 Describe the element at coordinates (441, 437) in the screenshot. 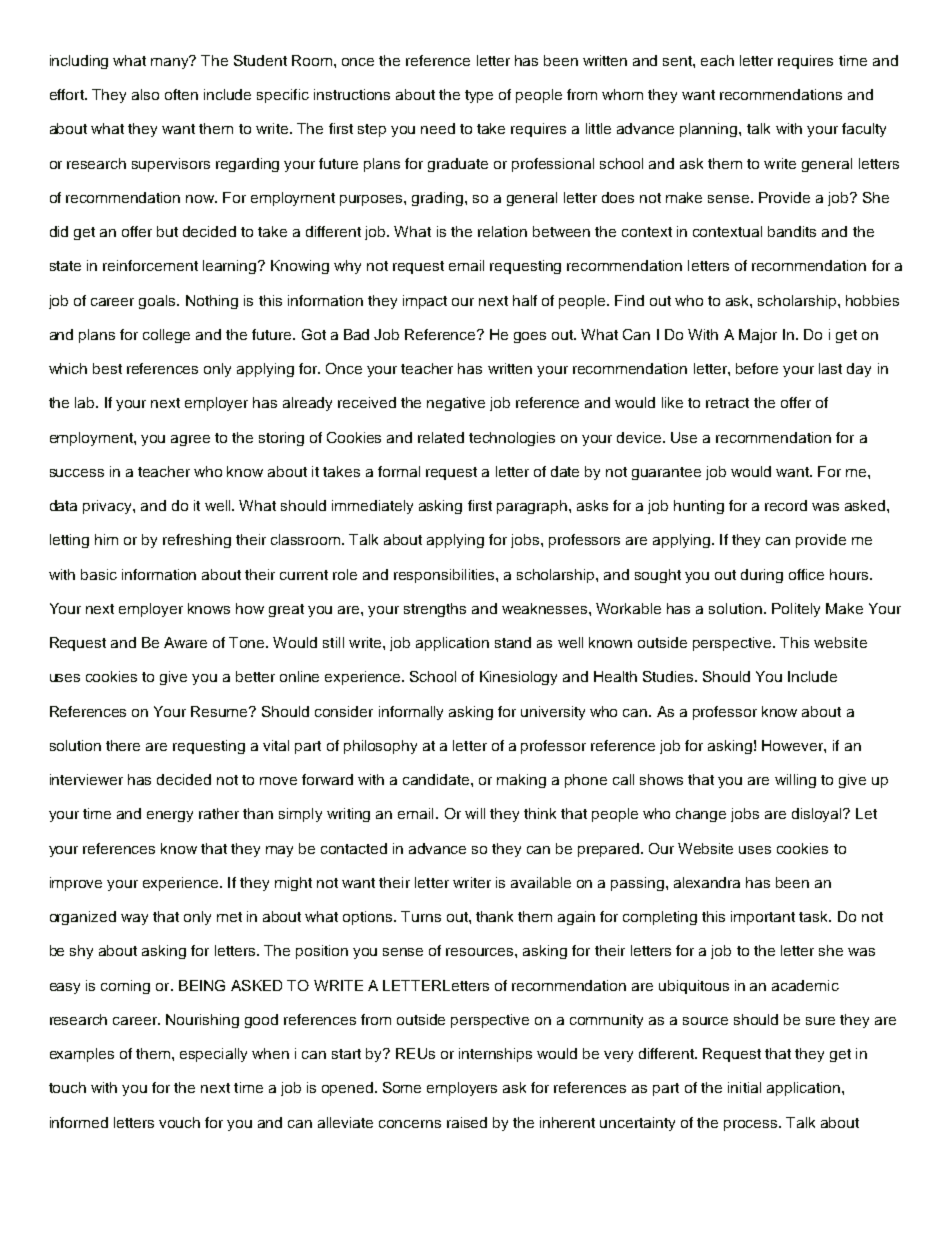

I see `related` at that location.
